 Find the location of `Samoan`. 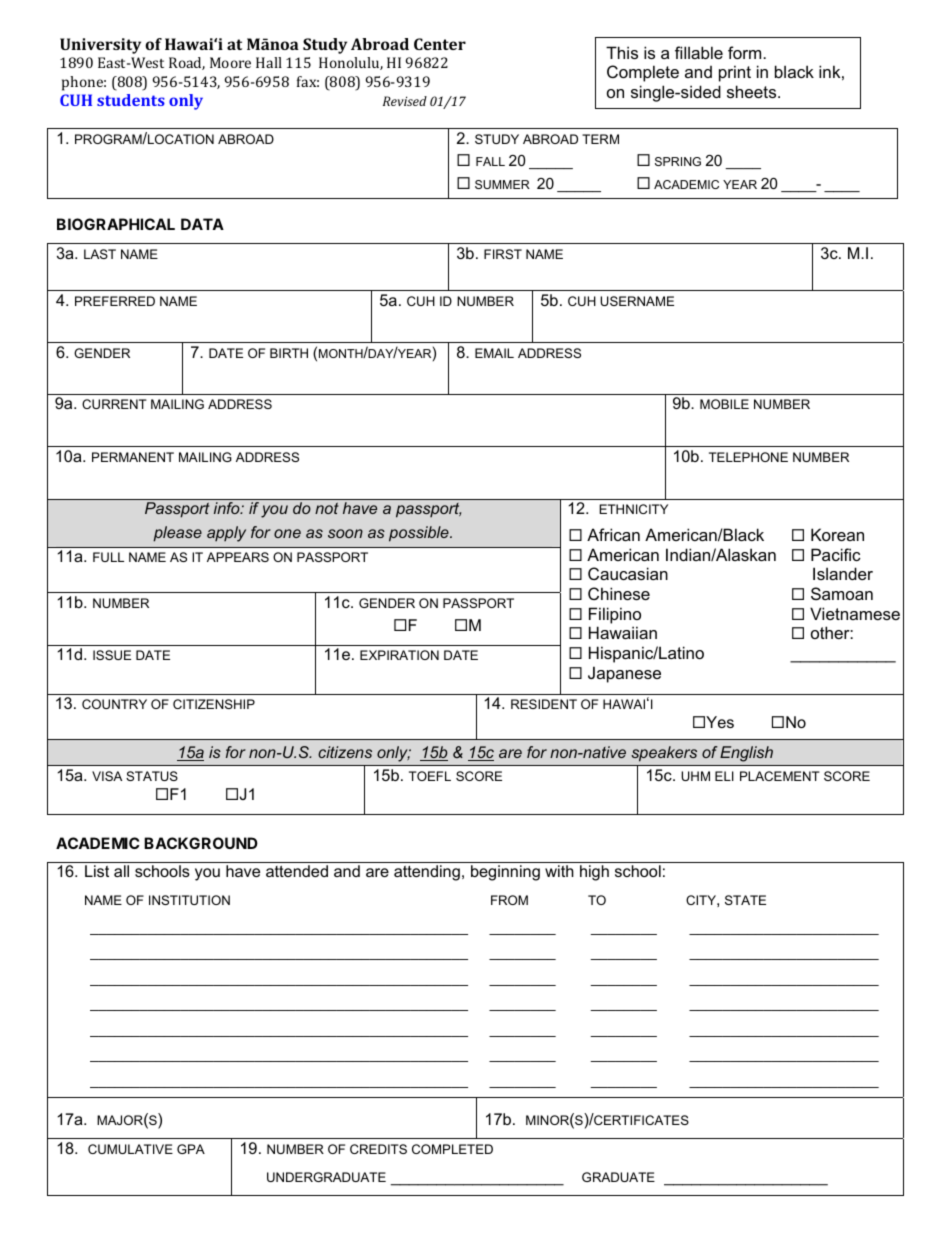

Samoan is located at coordinates (842, 593).
